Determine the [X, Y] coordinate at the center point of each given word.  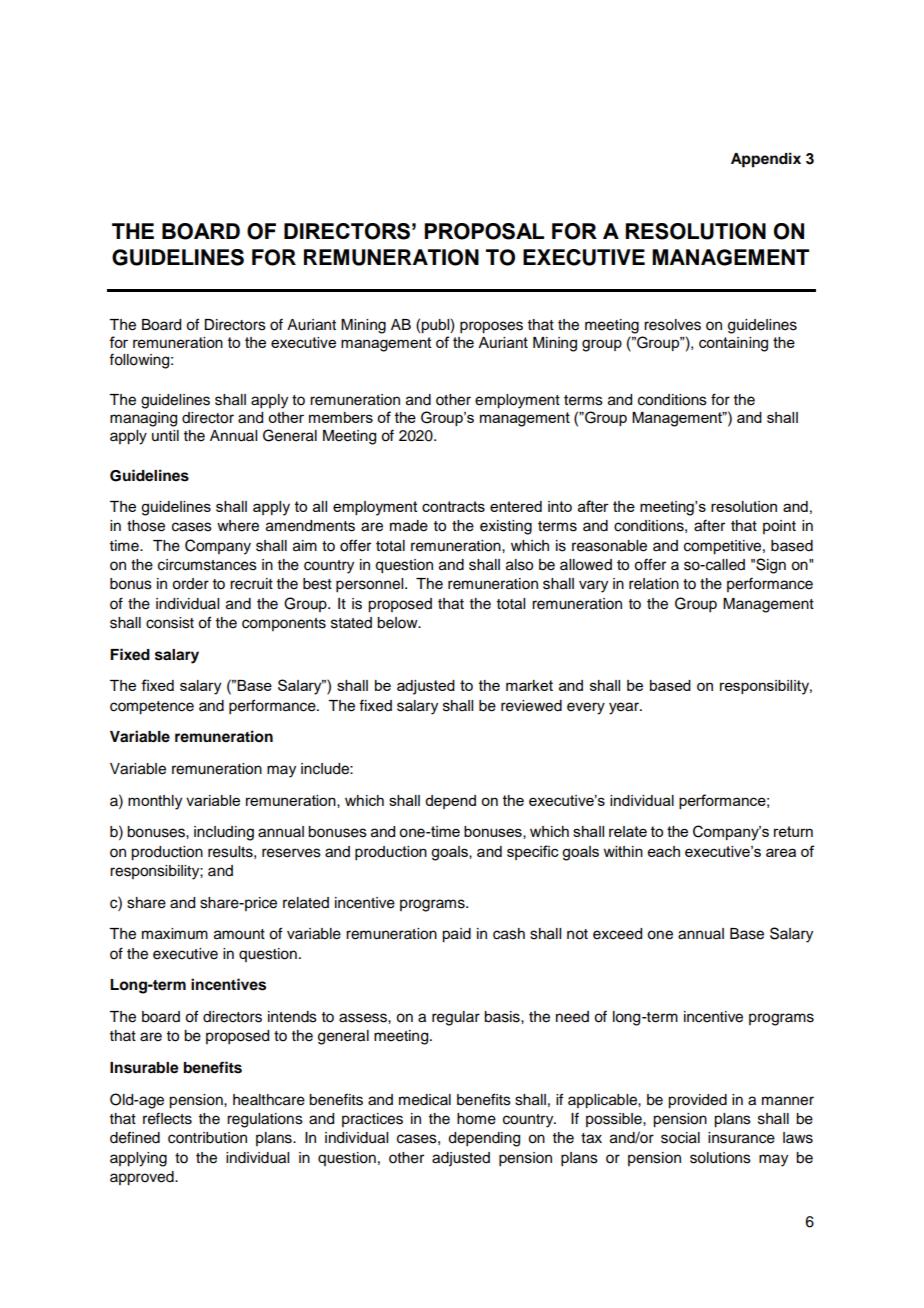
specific [533, 852]
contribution [207, 1138]
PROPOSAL [484, 231]
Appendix [766, 160]
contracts [453, 506]
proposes [491, 327]
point [779, 527]
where [238, 526]
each [664, 851]
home [476, 1119]
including [224, 833]
